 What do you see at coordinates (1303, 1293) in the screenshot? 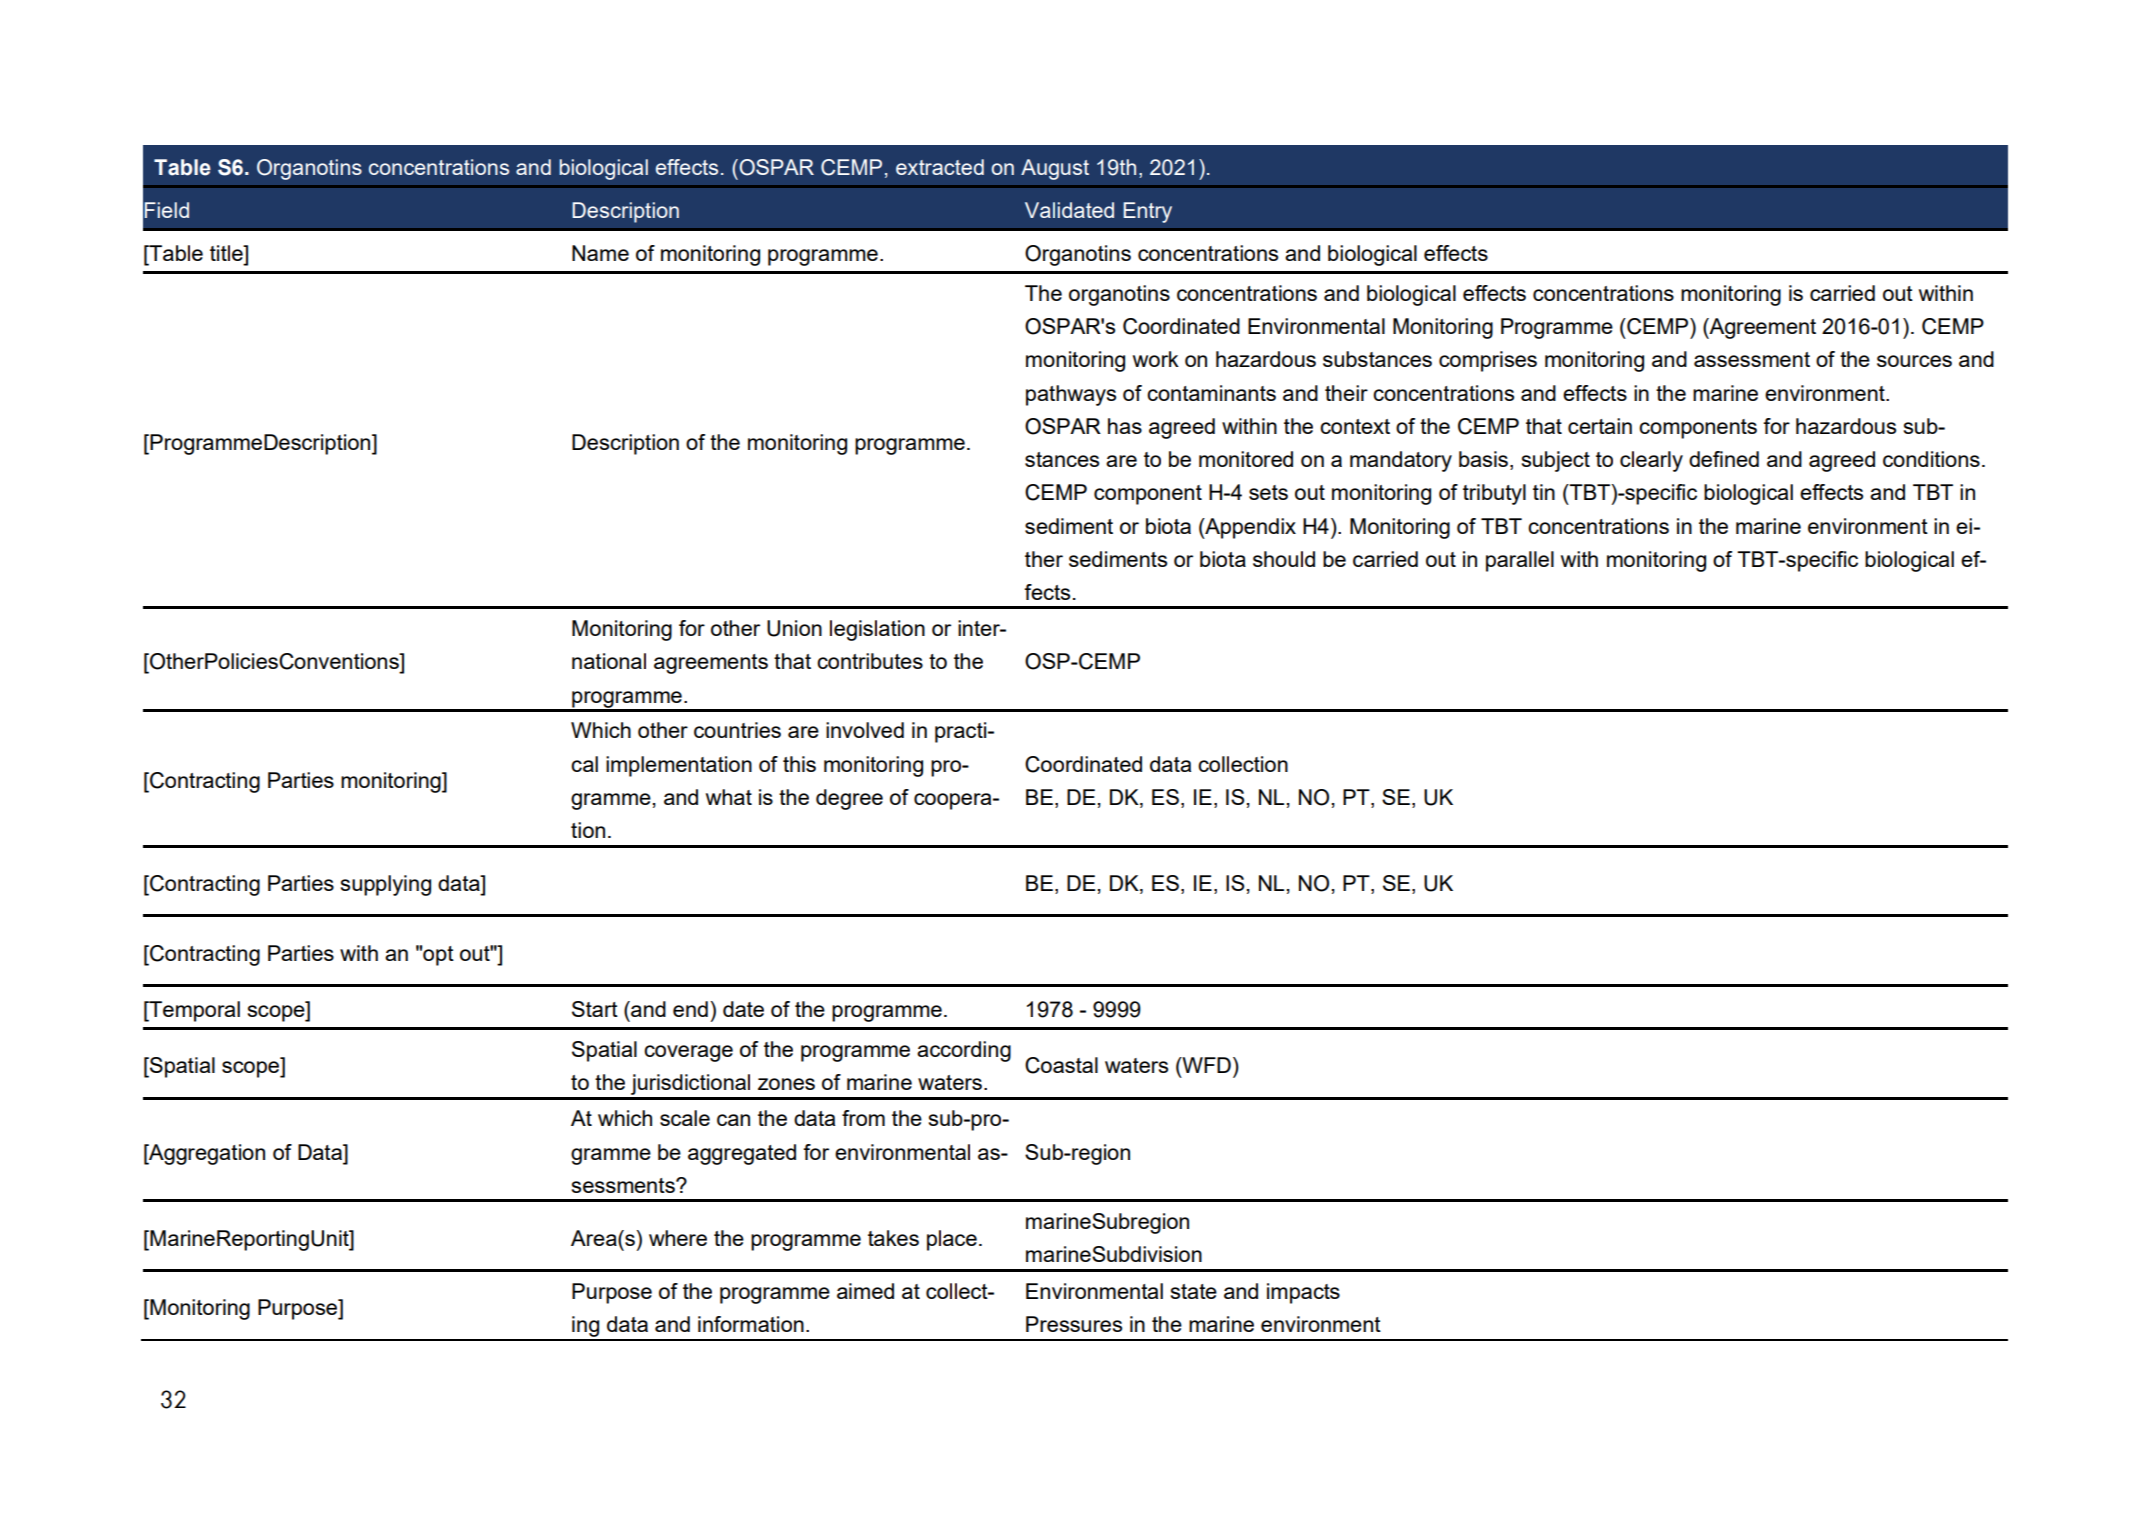
I see `impacts` at bounding box center [1303, 1293].
